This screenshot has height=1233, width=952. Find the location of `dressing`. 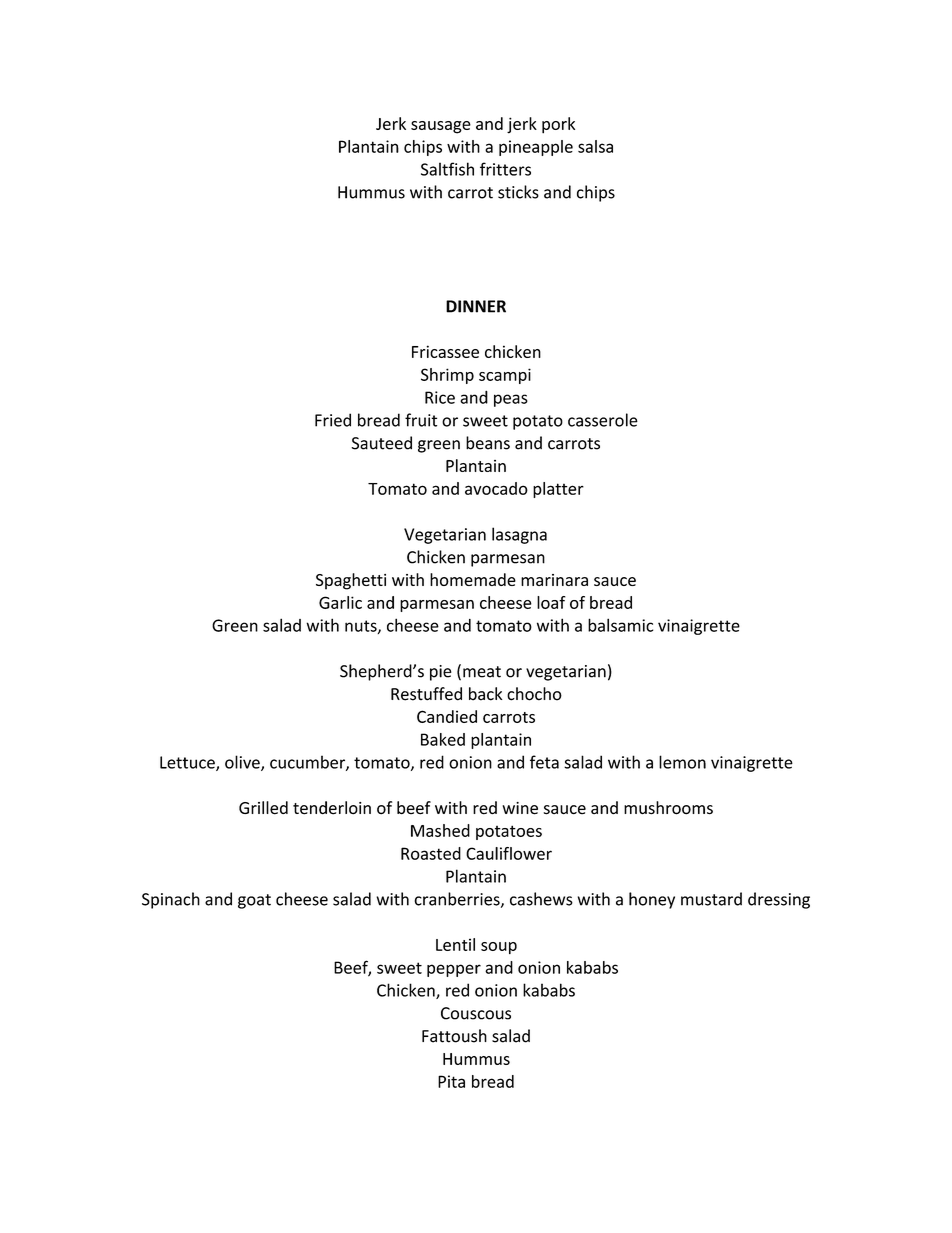

dressing is located at coordinates (779, 900).
